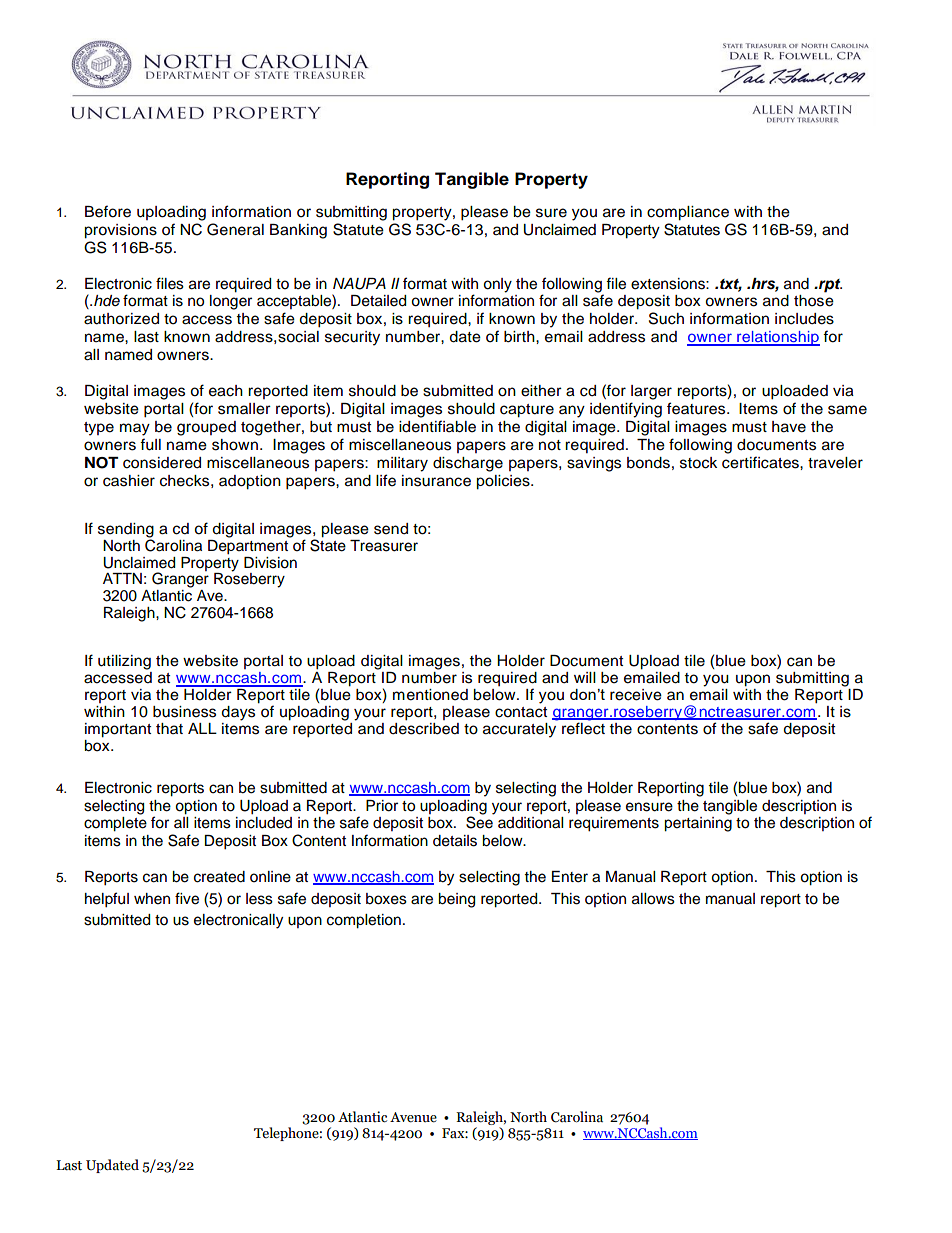 This document has width=952, height=1233. I want to click on txt, so click(731, 285).
